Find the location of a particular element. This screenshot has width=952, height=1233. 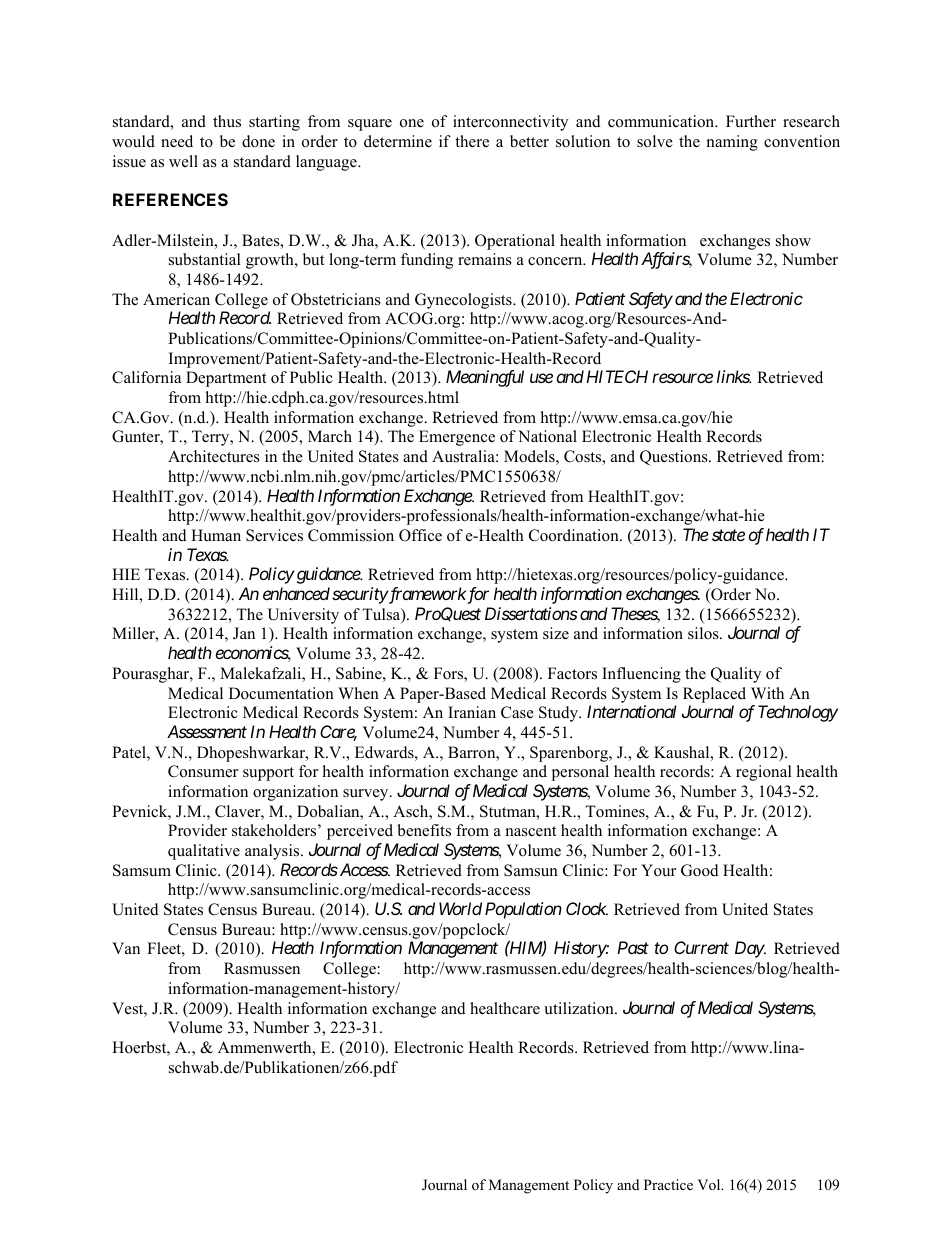

Iranian is located at coordinates (472, 712).
